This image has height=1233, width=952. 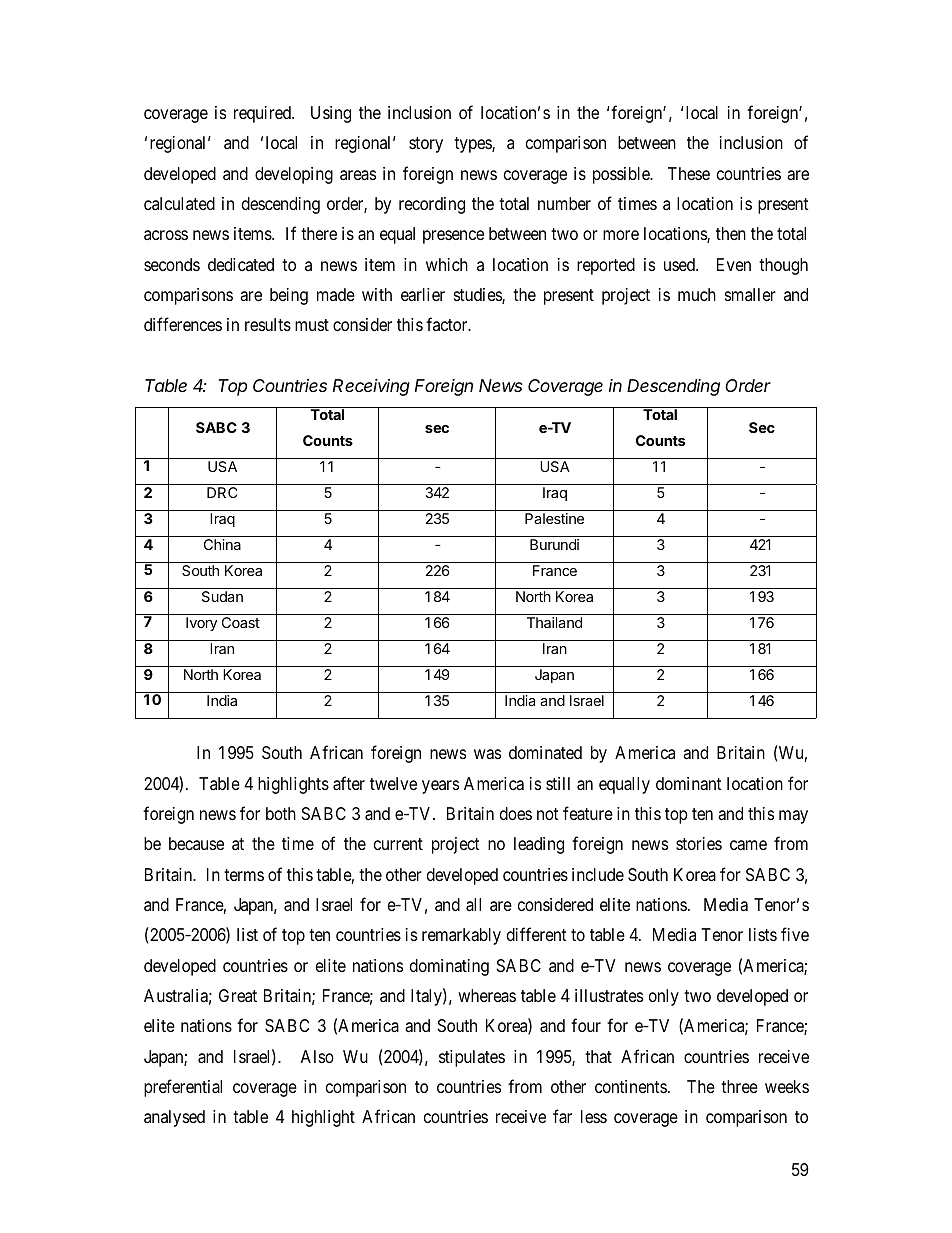 What do you see at coordinates (554, 544) in the image?
I see `Burundi` at bounding box center [554, 544].
